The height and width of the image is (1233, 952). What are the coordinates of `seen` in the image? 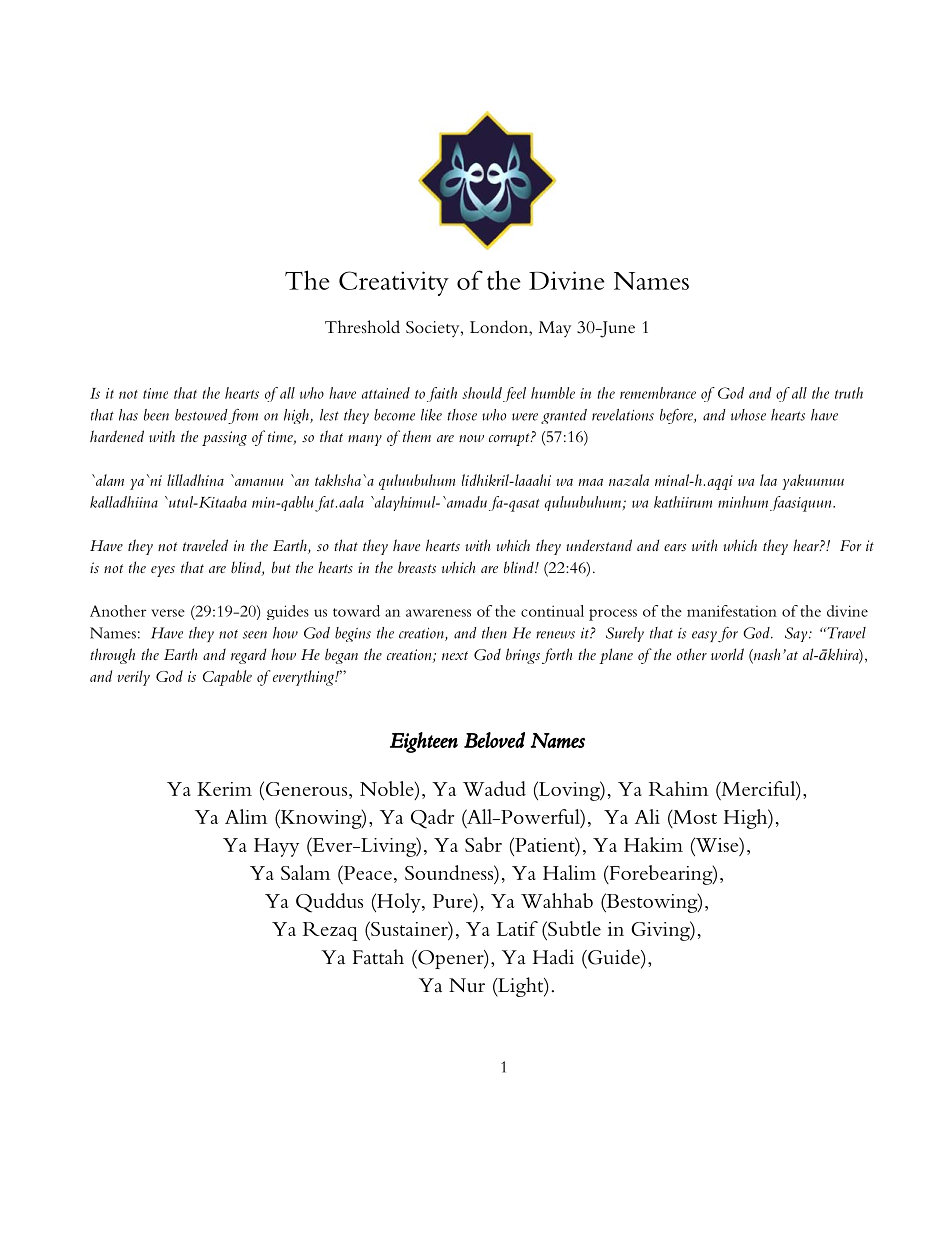 It's located at (255, 635).
